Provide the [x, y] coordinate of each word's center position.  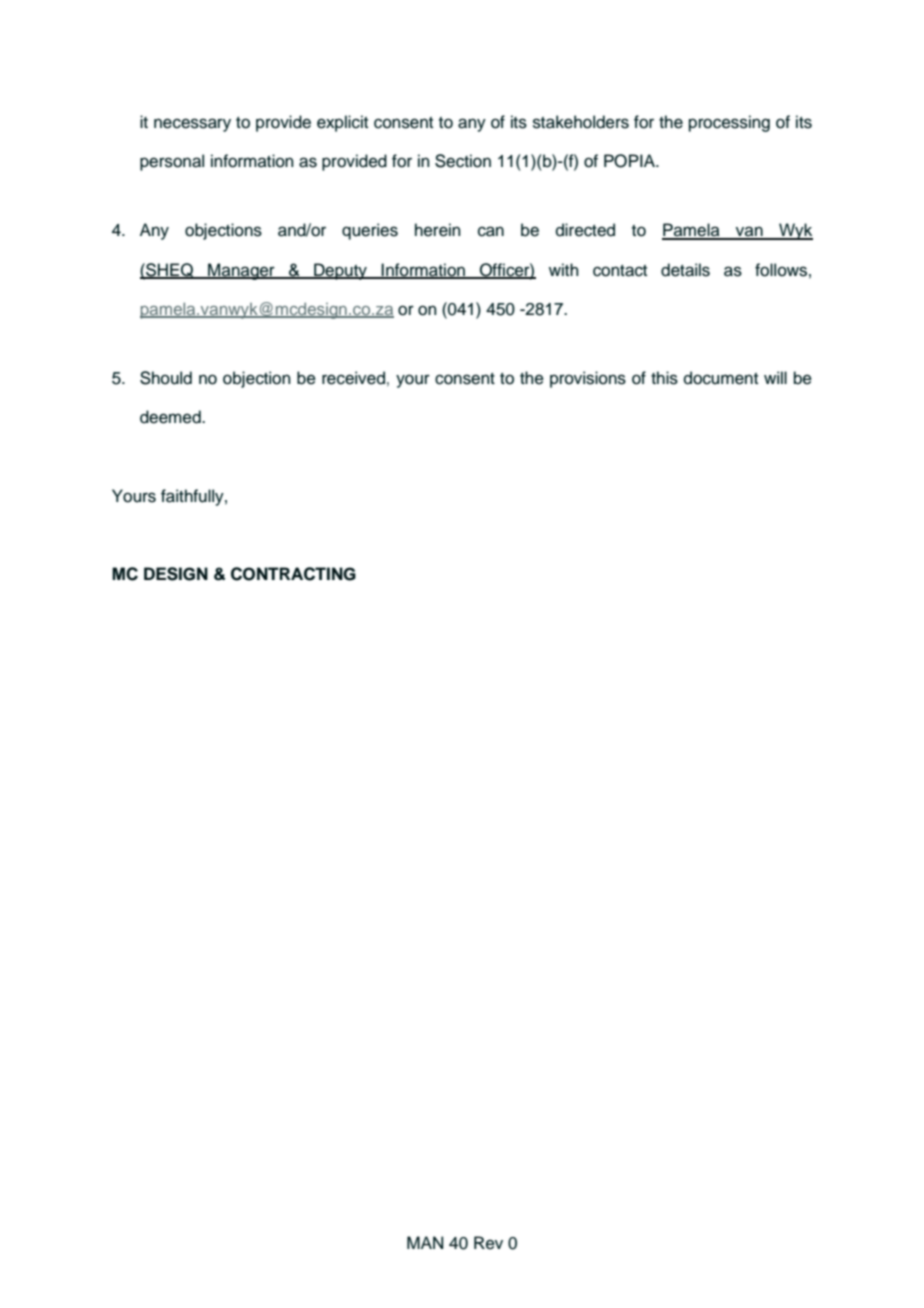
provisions [588, 379]
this [664, 378]
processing [729, 123]
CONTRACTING [293, 574]
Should [166, 378]
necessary [192, 125]
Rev [488, 1243]
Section [463, 161]
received [353, 378]
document [721, 378]
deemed [171, 417]
